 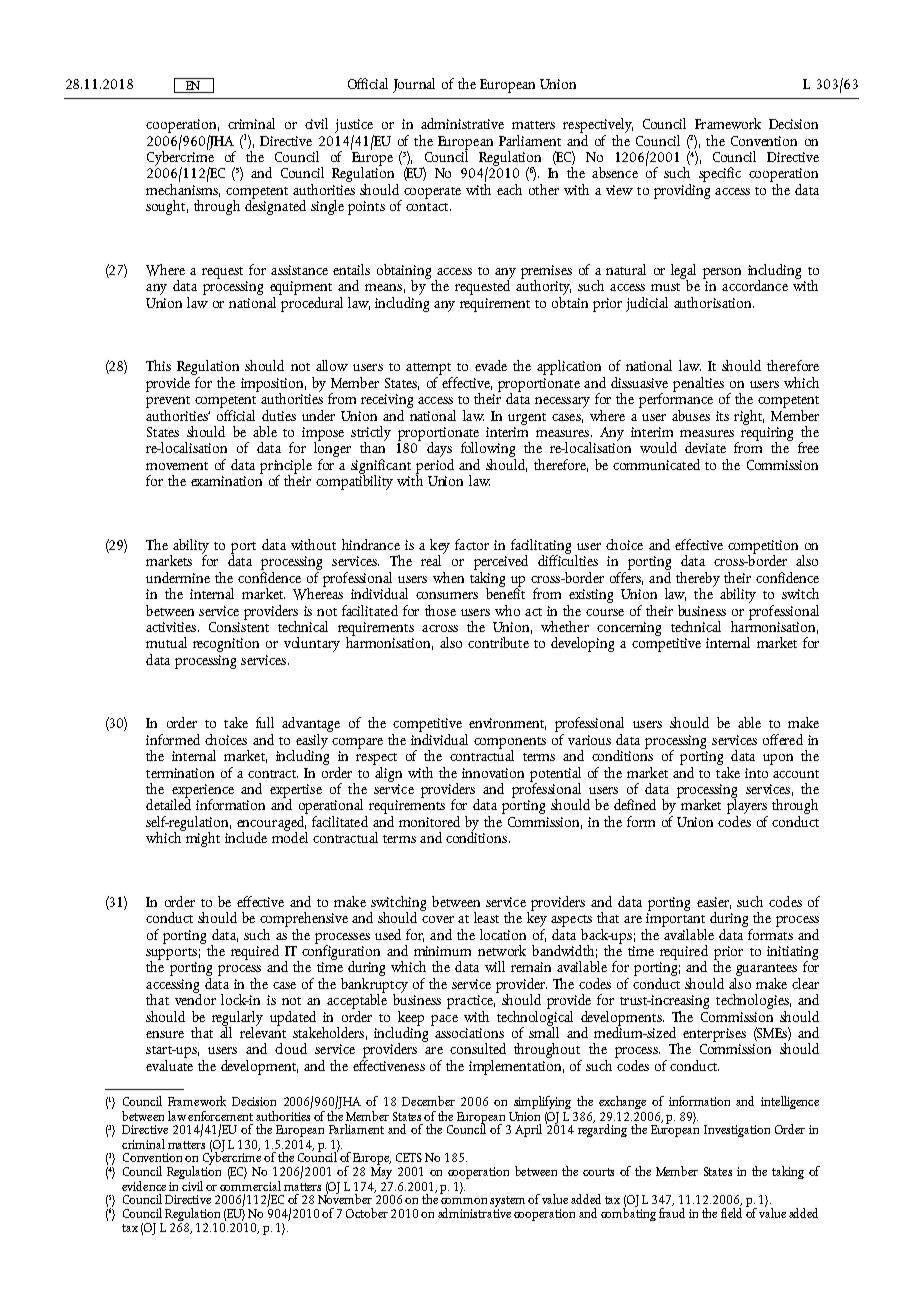 I want to click on field, so click(x=731, y=1211).
